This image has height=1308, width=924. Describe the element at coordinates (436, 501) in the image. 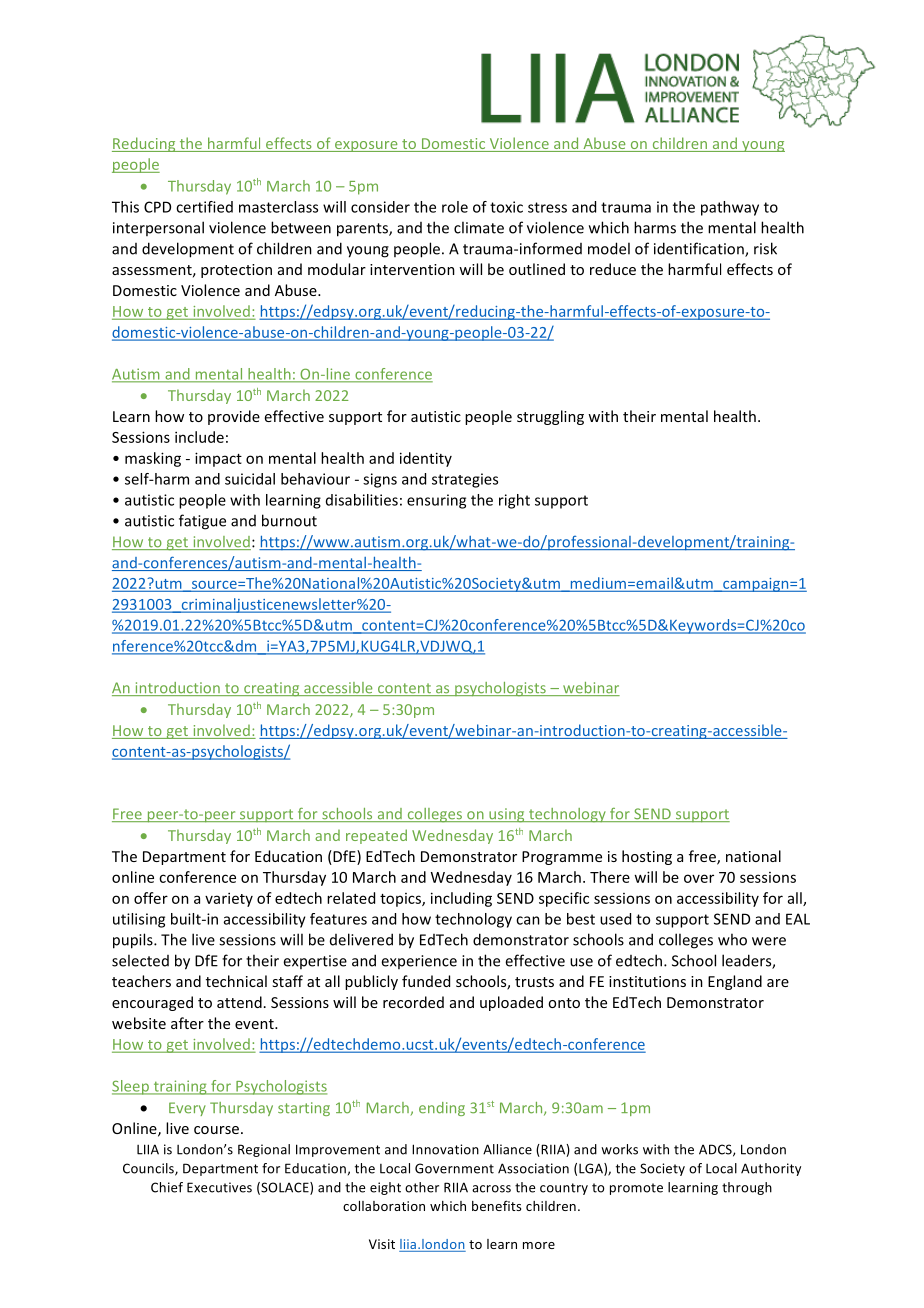

I see `ensuring` at that location.
